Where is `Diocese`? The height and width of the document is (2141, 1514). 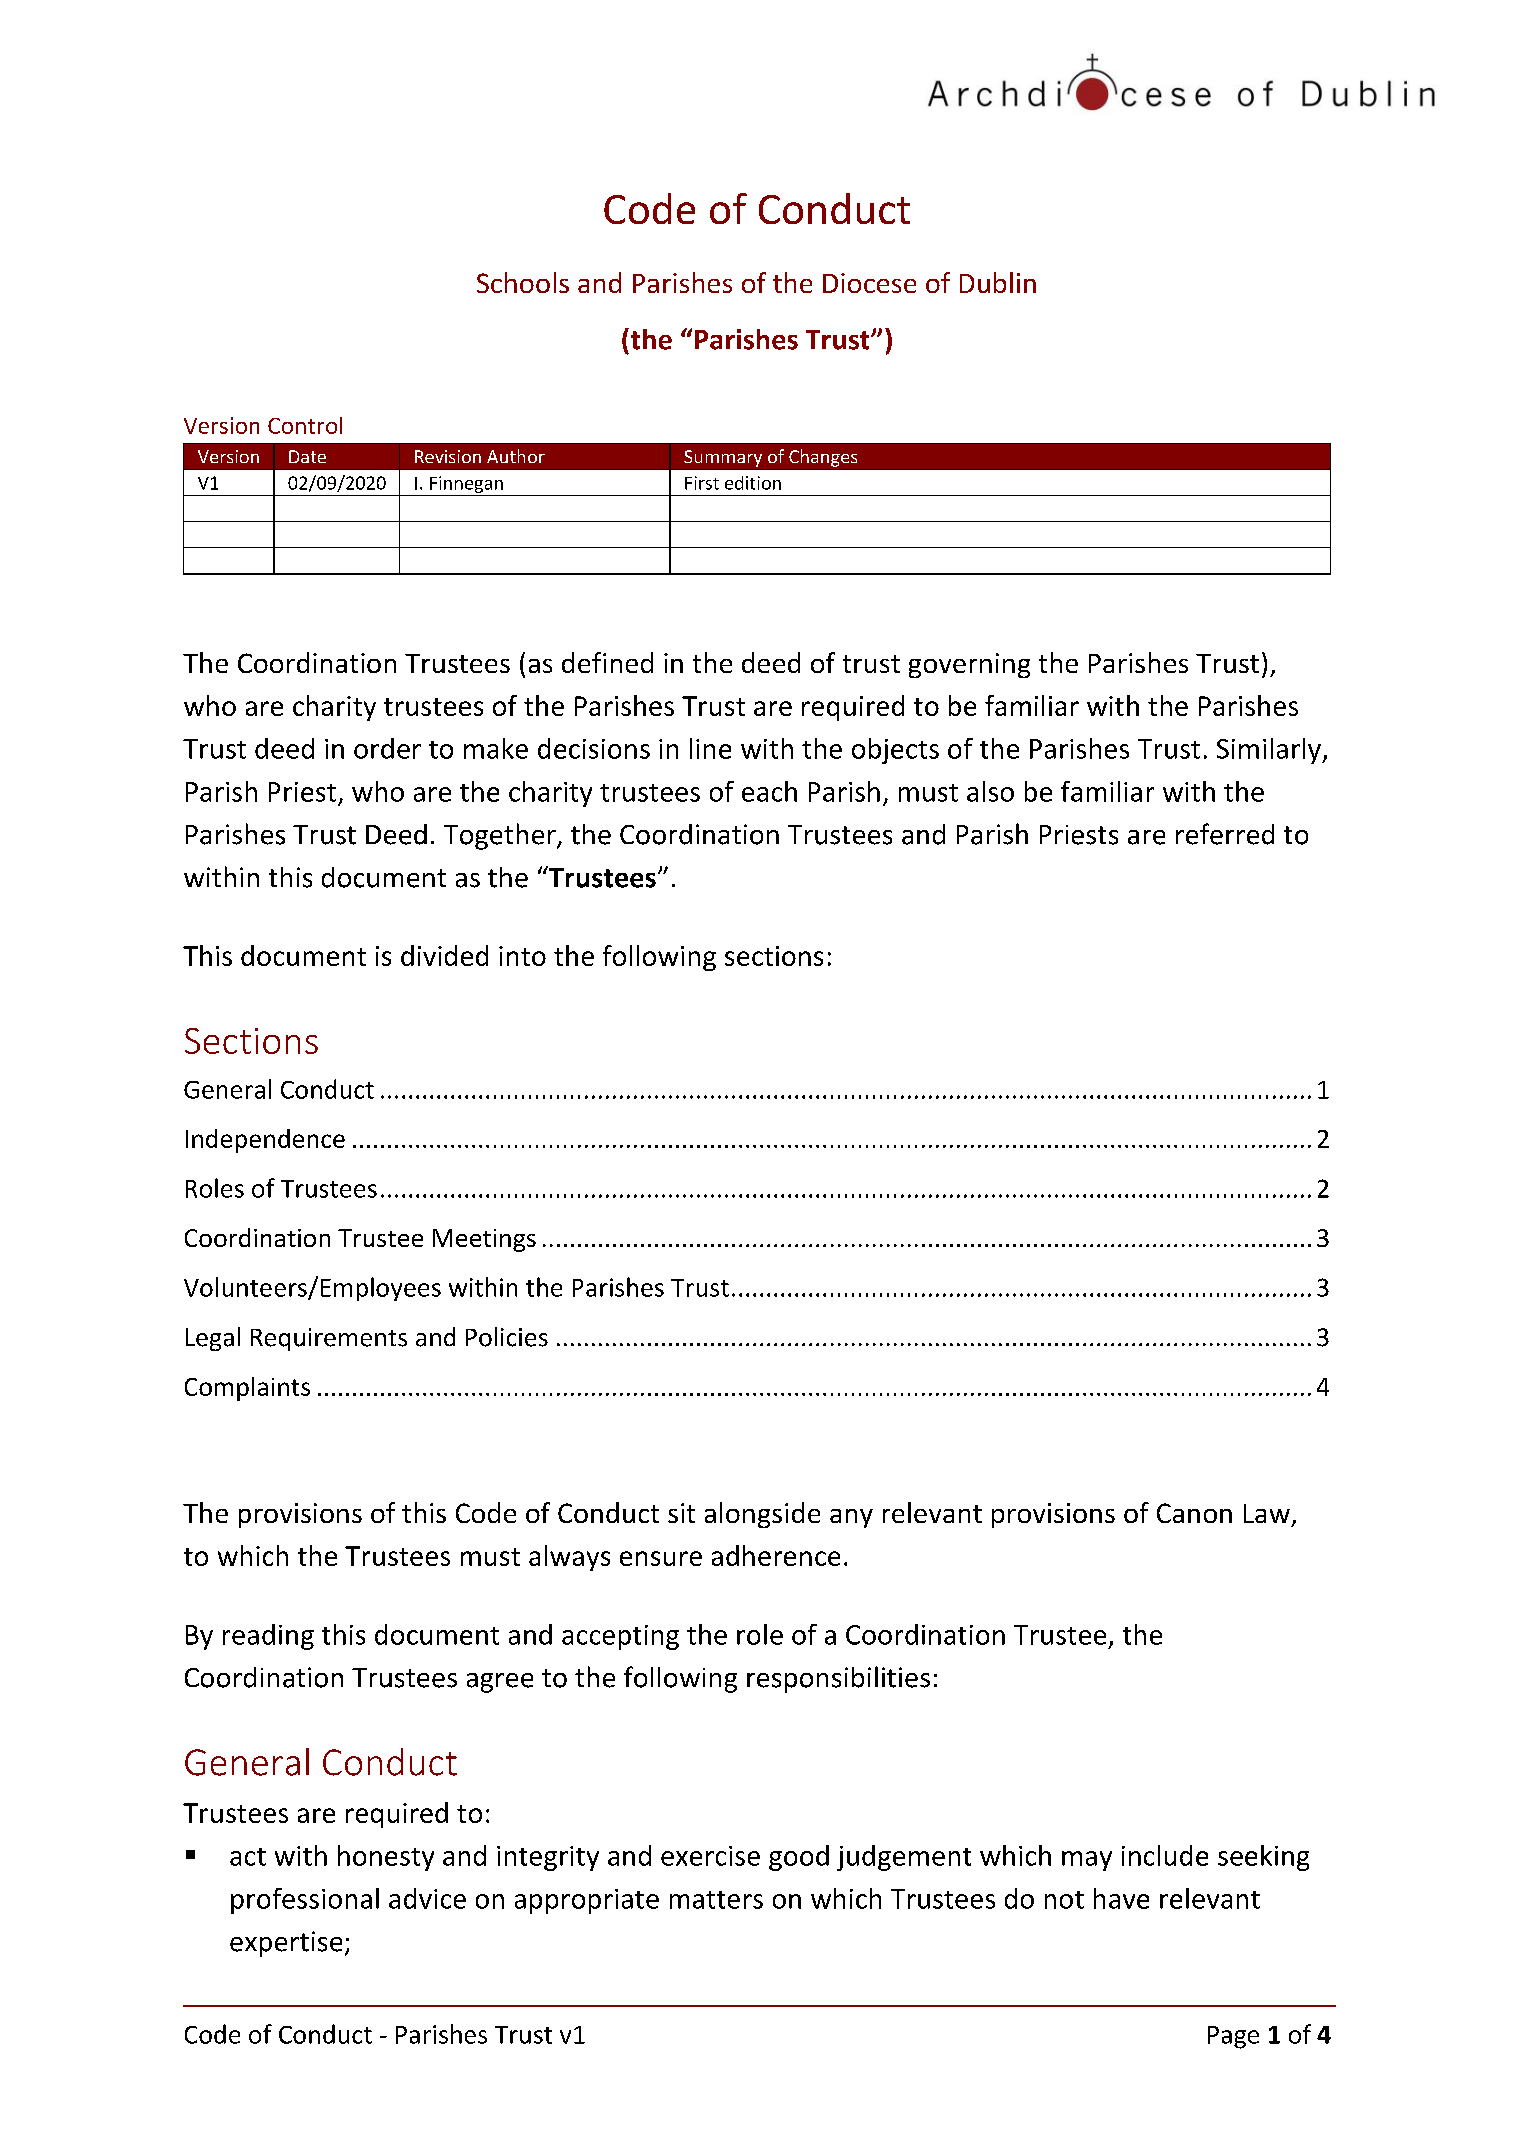 Diocese is located at coordinates (869, 283).
